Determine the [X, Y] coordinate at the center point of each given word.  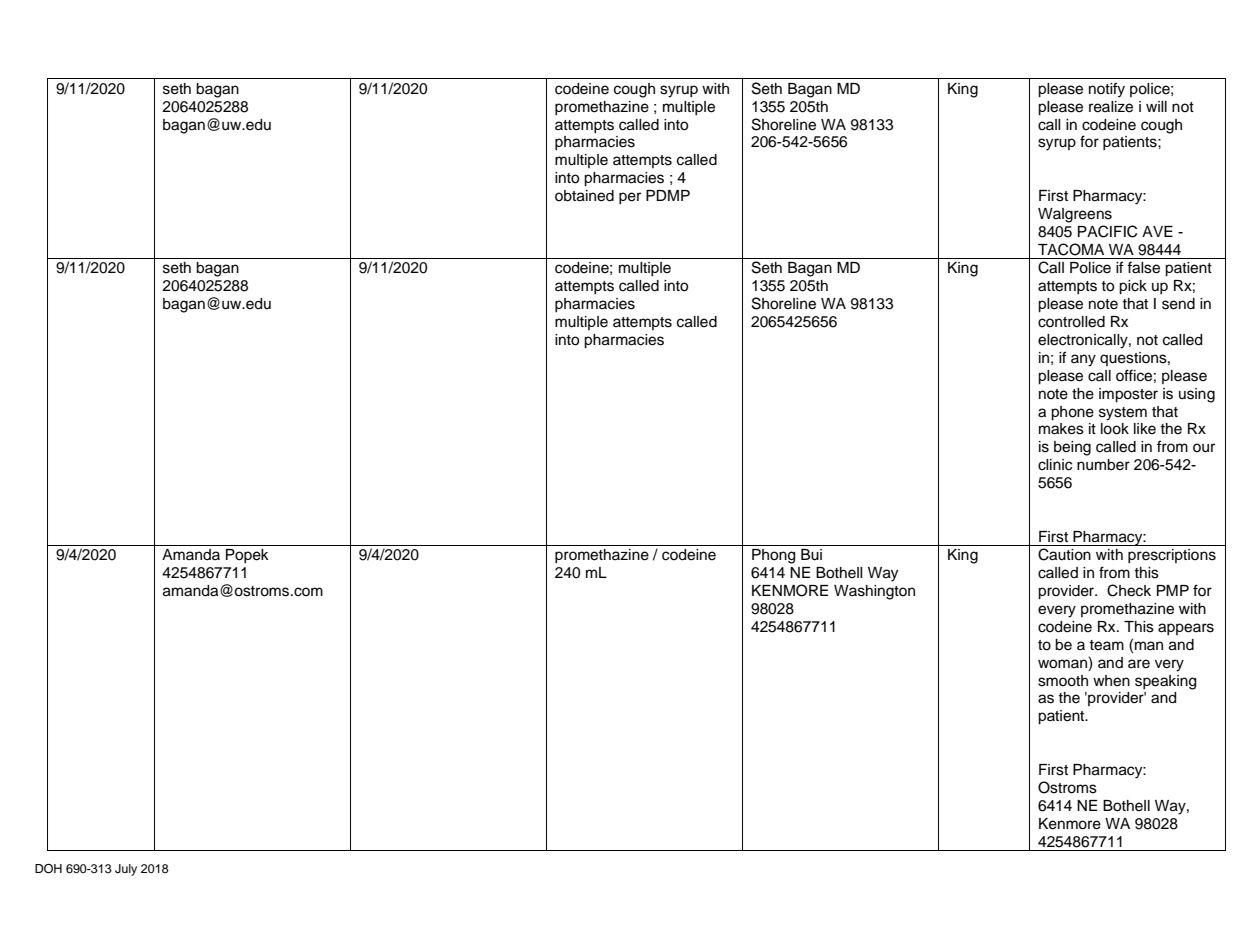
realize [1111, 107]
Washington [874, 592]
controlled [1071, 322]
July [126, 870]
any [1083, 360]
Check [1129, 590]
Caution [1064, 554]
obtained [584, 196]
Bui [811, 555]
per [630, 198]
